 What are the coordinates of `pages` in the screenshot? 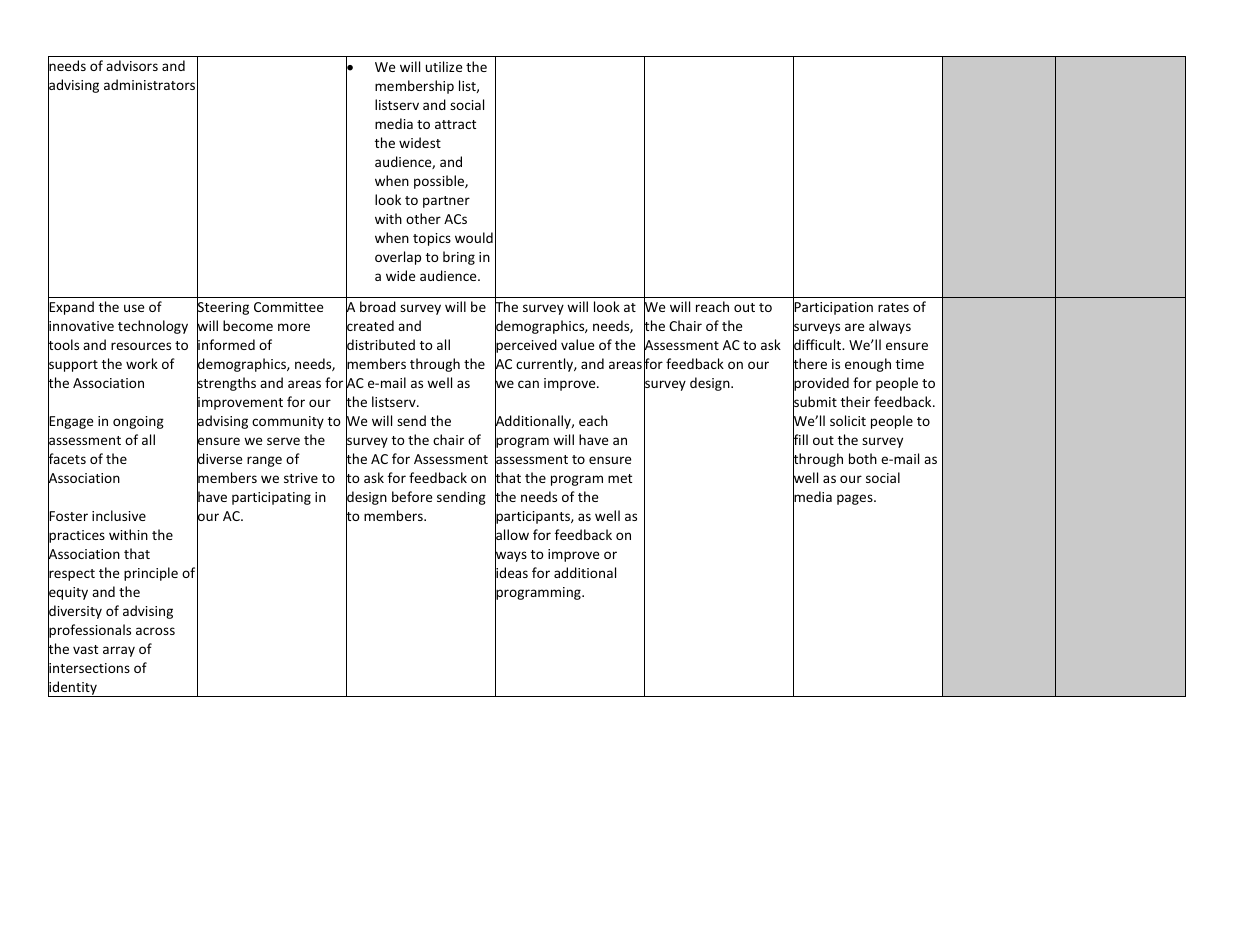 It's located at (856, 499).
